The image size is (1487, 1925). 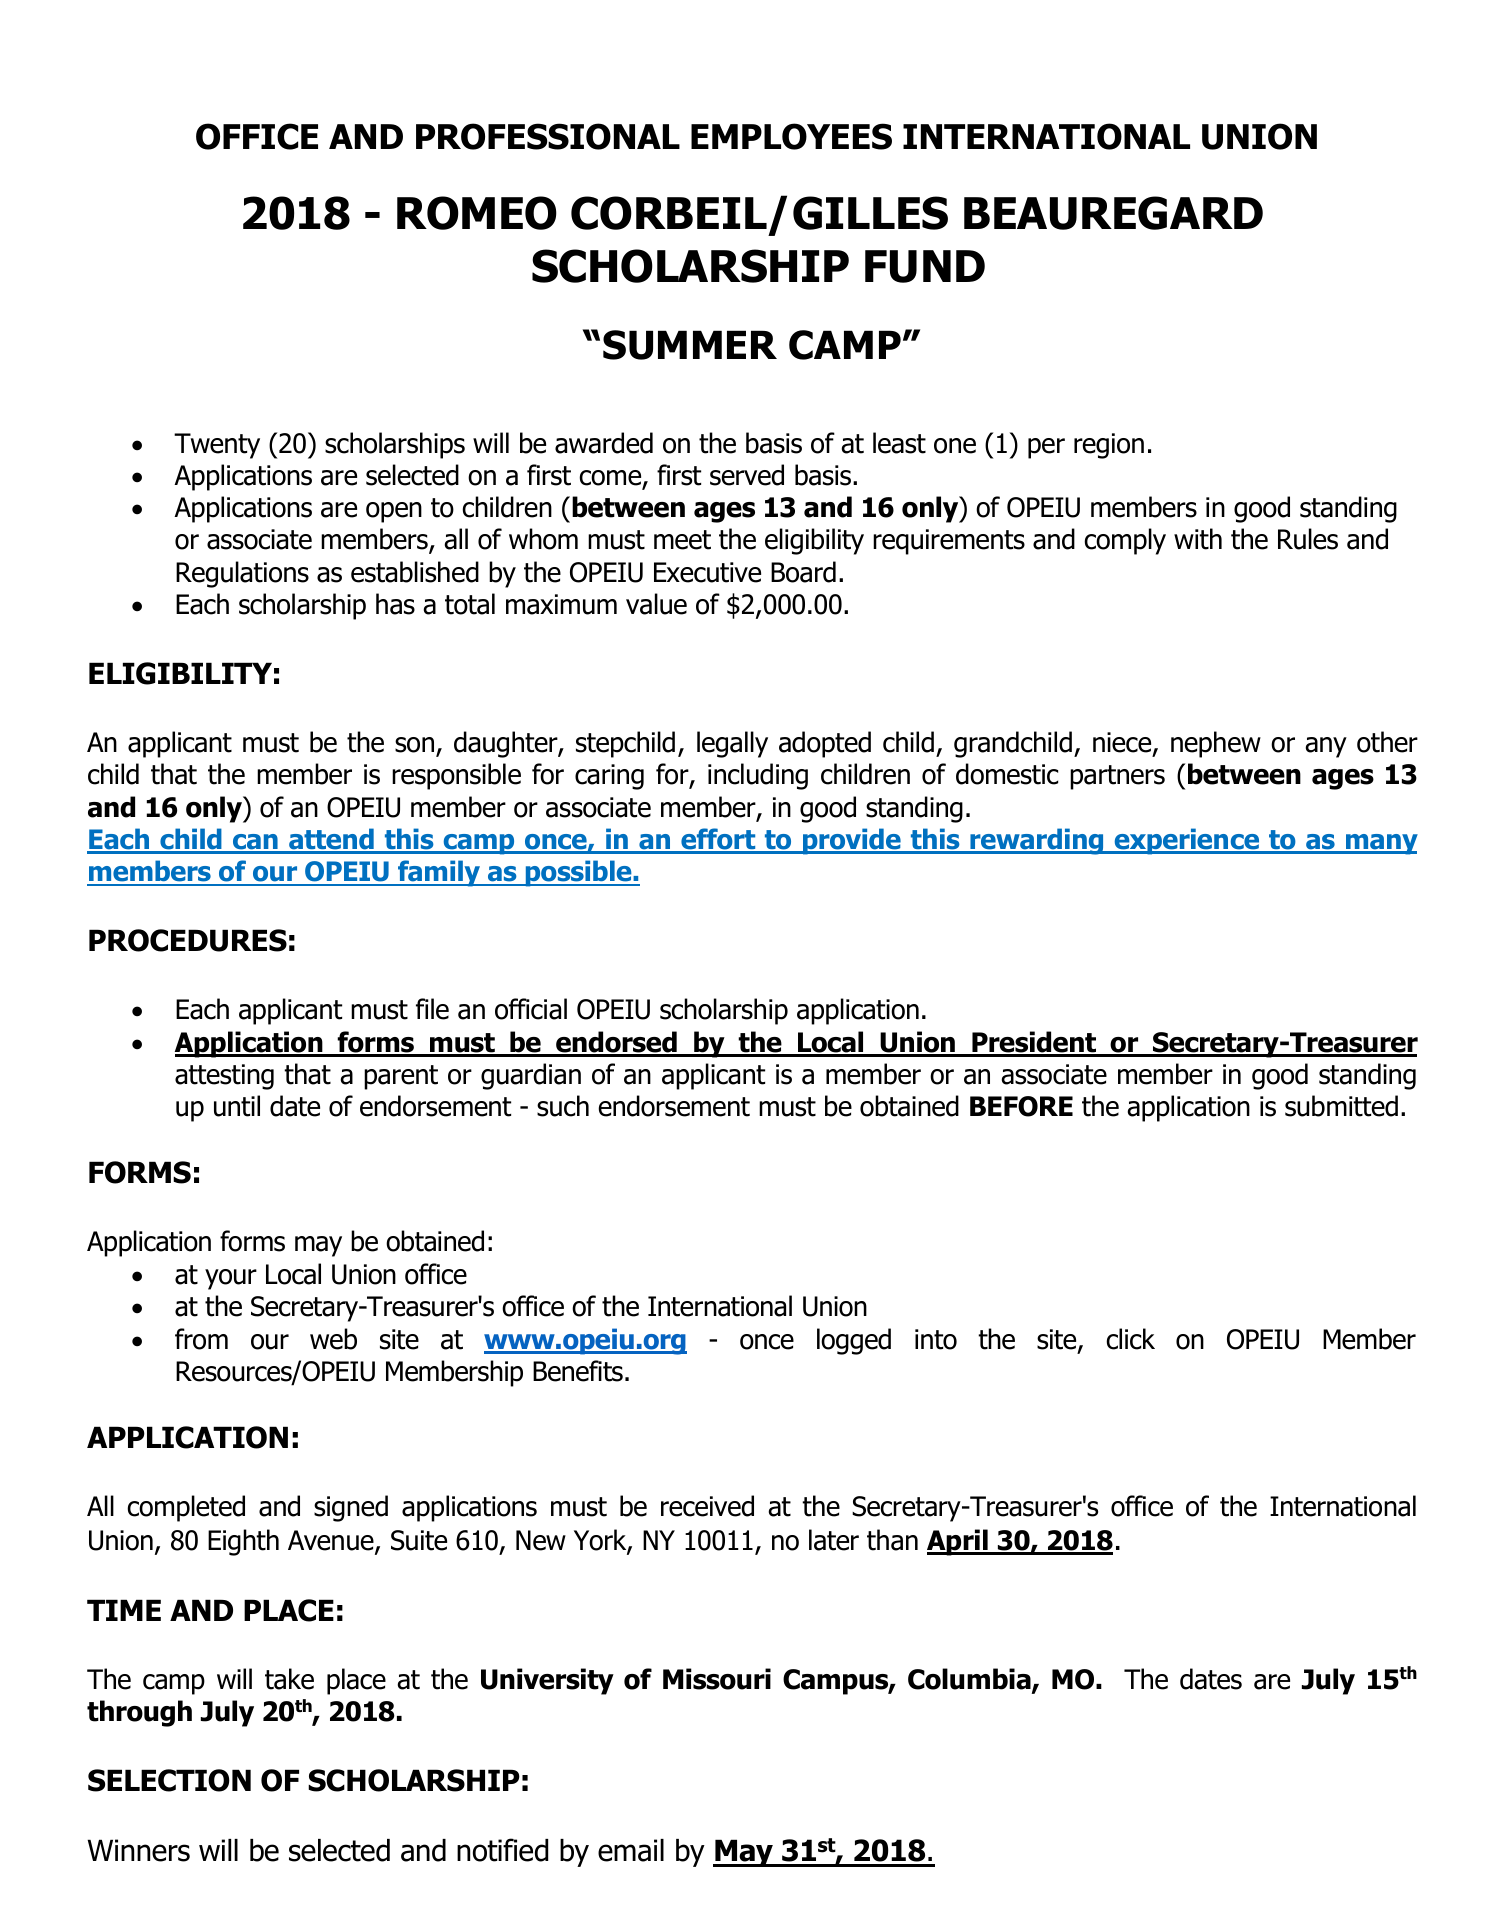 I want to click on FUND, so click(x=925, y=266).
